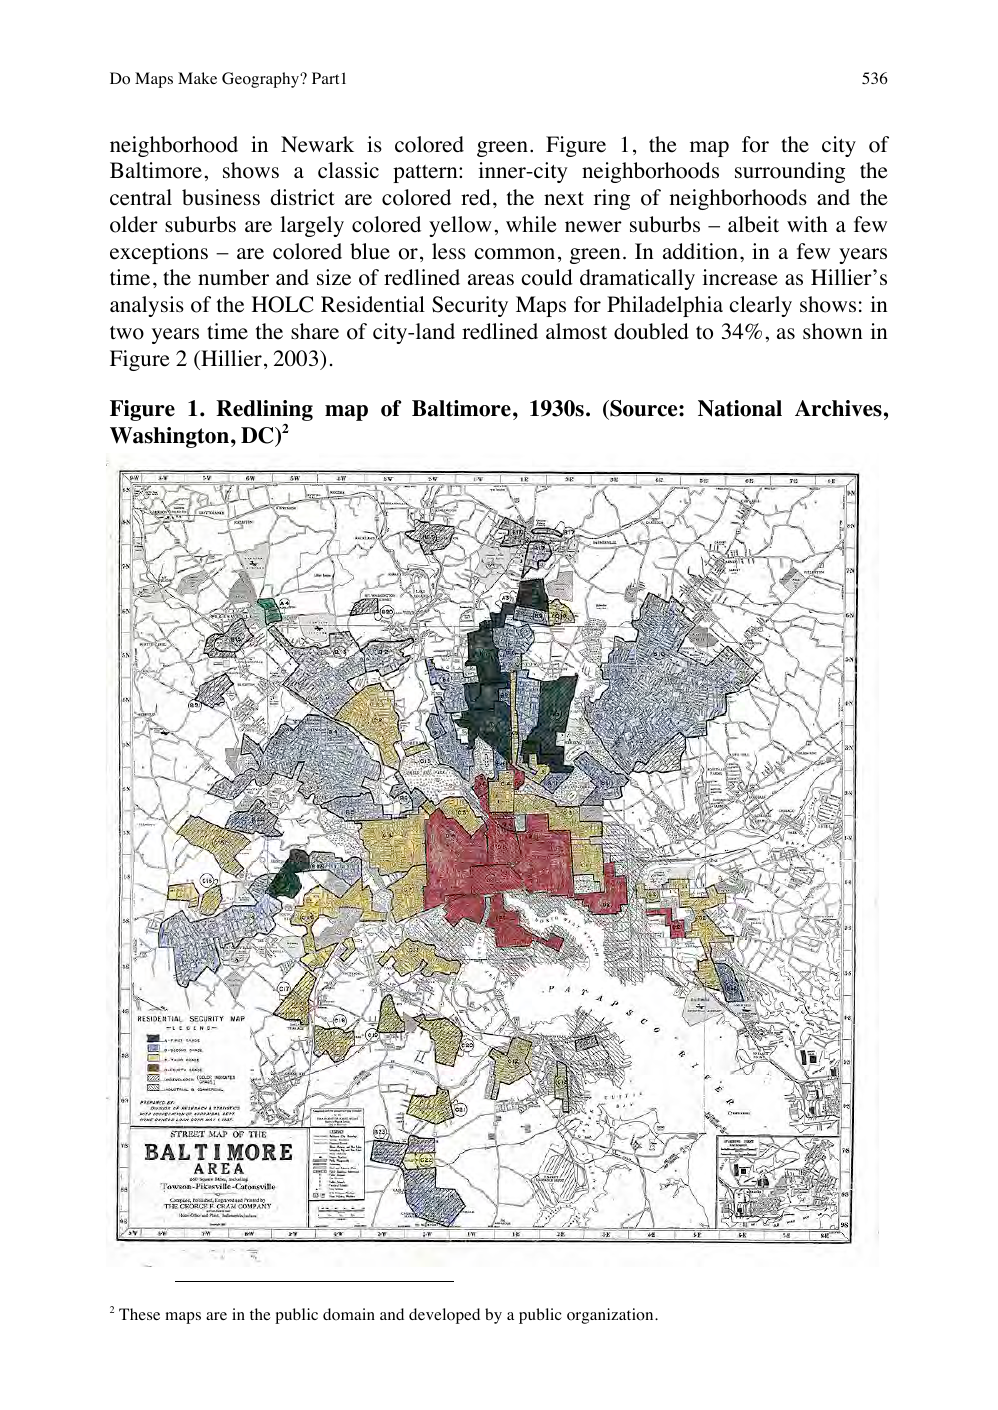 This screenshot has width=998, height=1410. Describe the element at coordinates (139, 1314) in the screenshot. I see `These` at that location.
